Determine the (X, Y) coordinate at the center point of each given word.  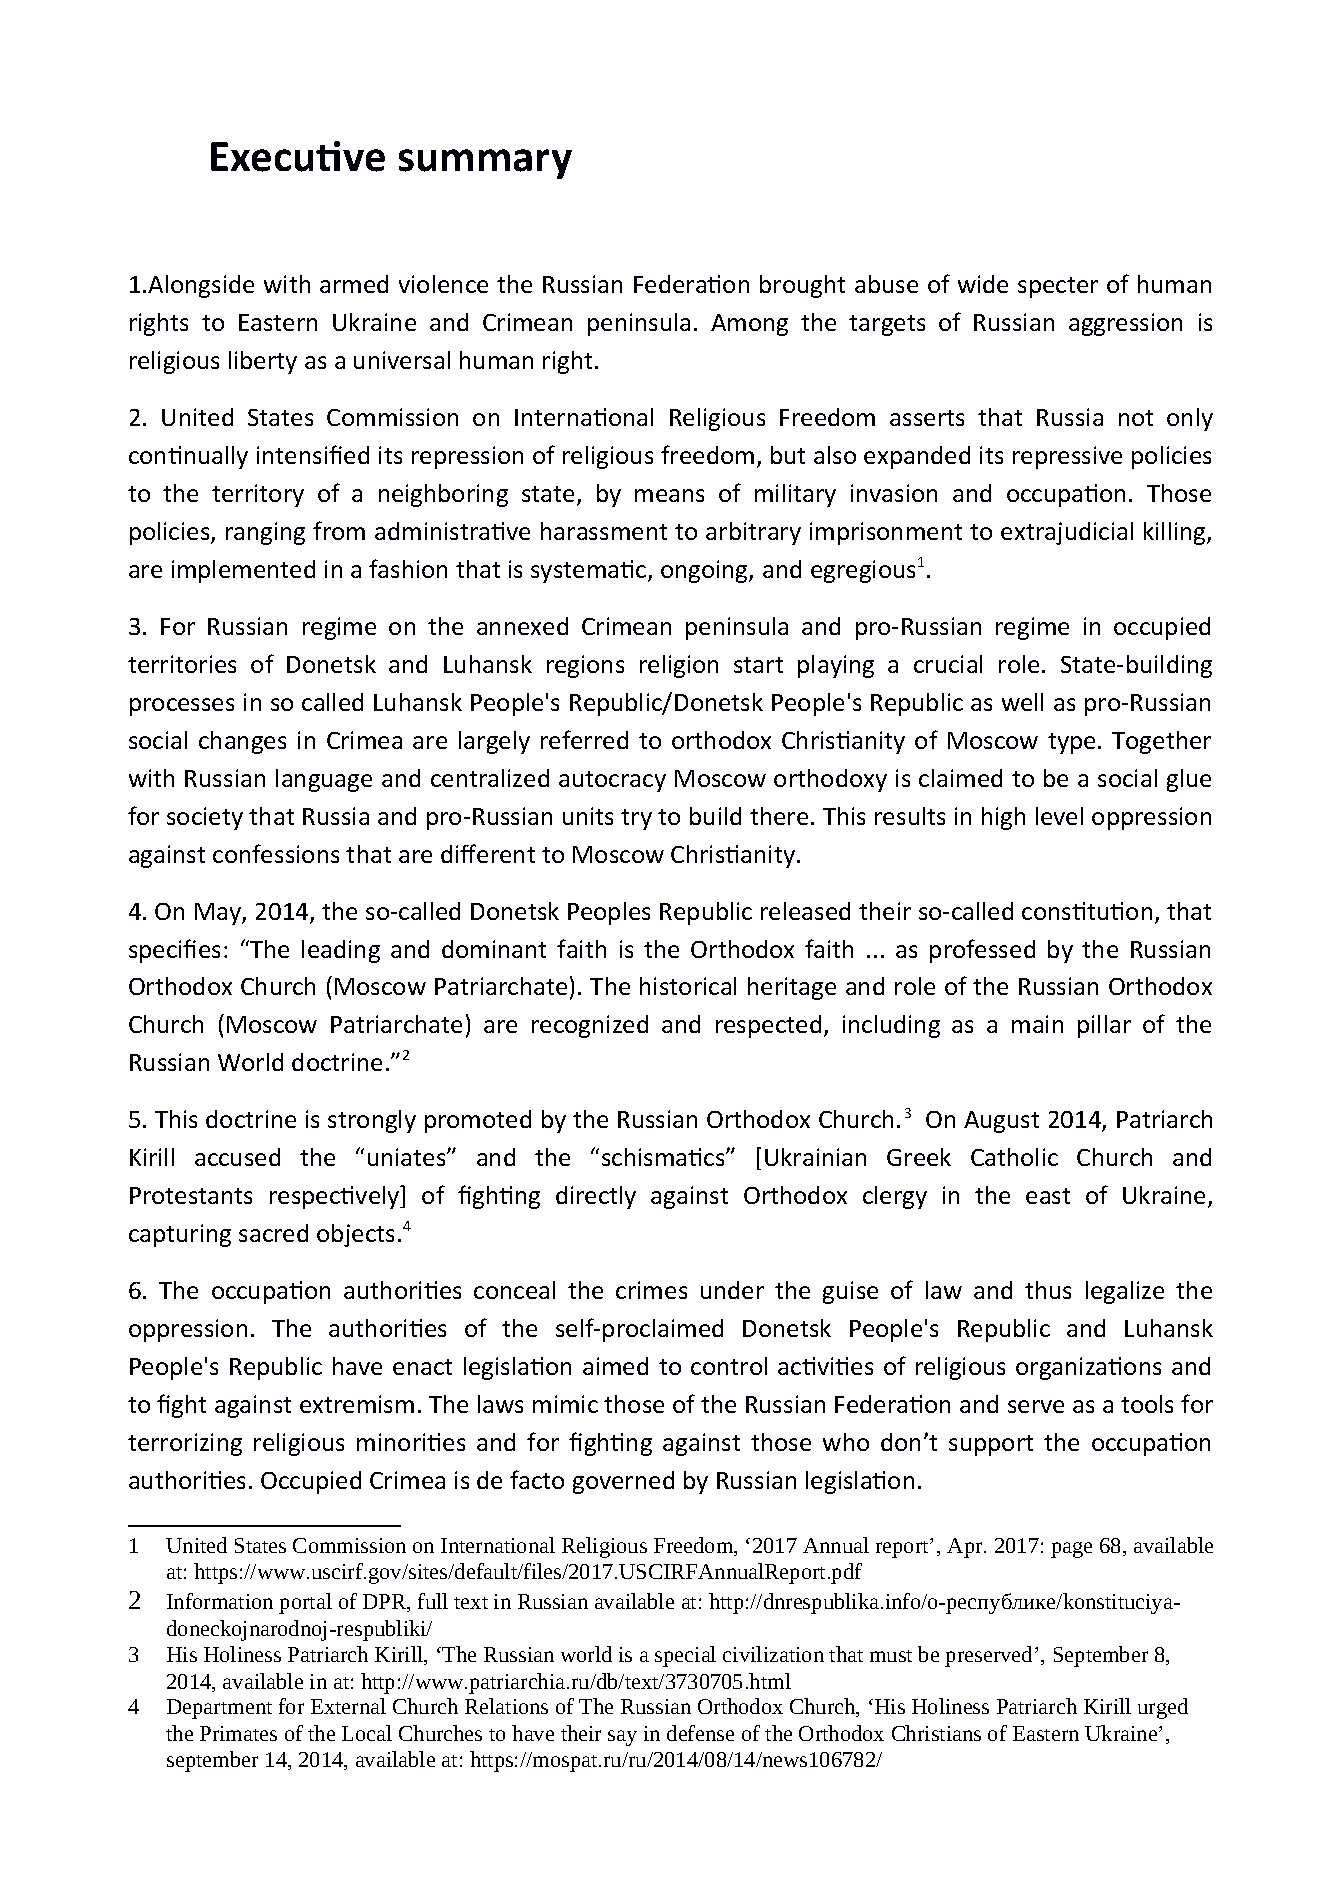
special (685, 1656)
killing (1176, 533)
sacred (273, 1233)
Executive (298, 156)
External (348, 1706)
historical (688, 986)
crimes (651, 1290)
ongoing (705, 571)
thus (1048, 1290)
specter (1058, 287)
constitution (1087, 911)
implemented (243, 571)
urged (1163, 1708)
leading (341, 951)
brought (802, 286)
